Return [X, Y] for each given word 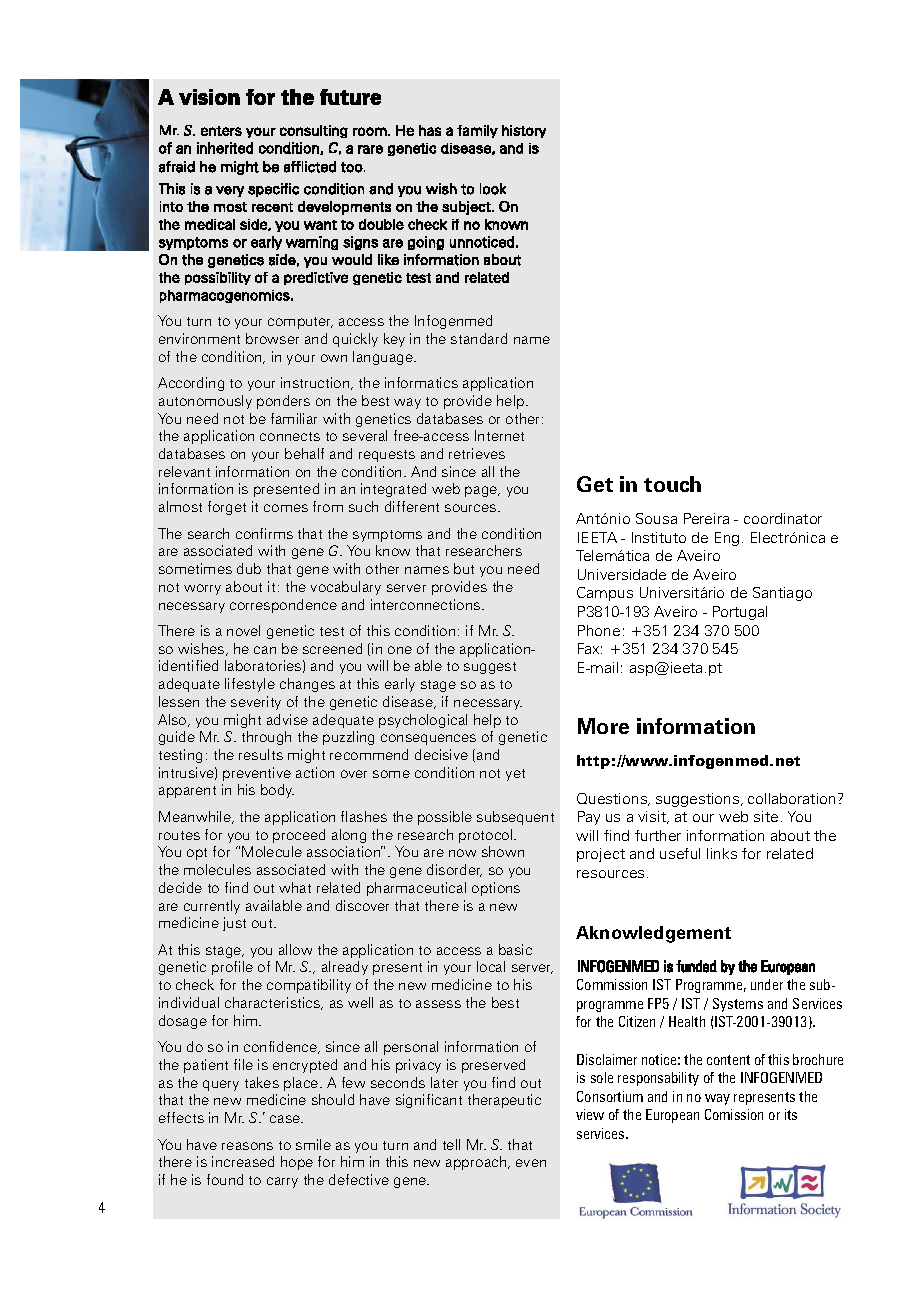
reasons [247, 1146]
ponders [283, 402]
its [791, 1114]
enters [221, 131]
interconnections [427, 604]
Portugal [740, 613]
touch [672, 484]
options [496, 889]
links [722, 853]
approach [477, 1163]
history [524, 131]
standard [479, 338]
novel [243, 630]
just [234, 924]
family [477, 131]
